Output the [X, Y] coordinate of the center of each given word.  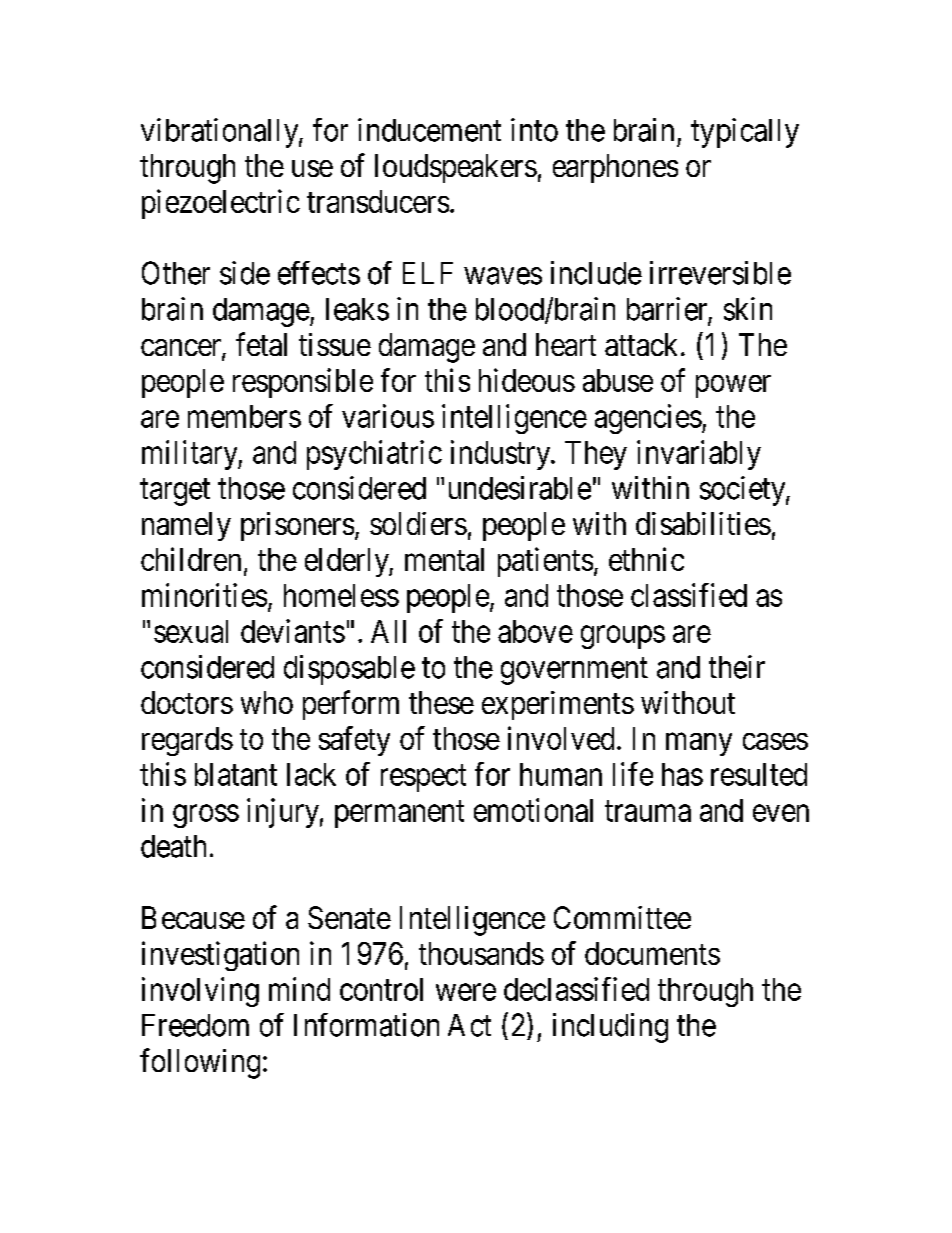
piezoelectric [221, 204]
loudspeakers [456, 168]
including [610, 1028]
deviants [293, 631]
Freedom [195, 1025]
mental [444, 559]
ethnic [646, 559]
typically [745, 133]
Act [469, 1025]
